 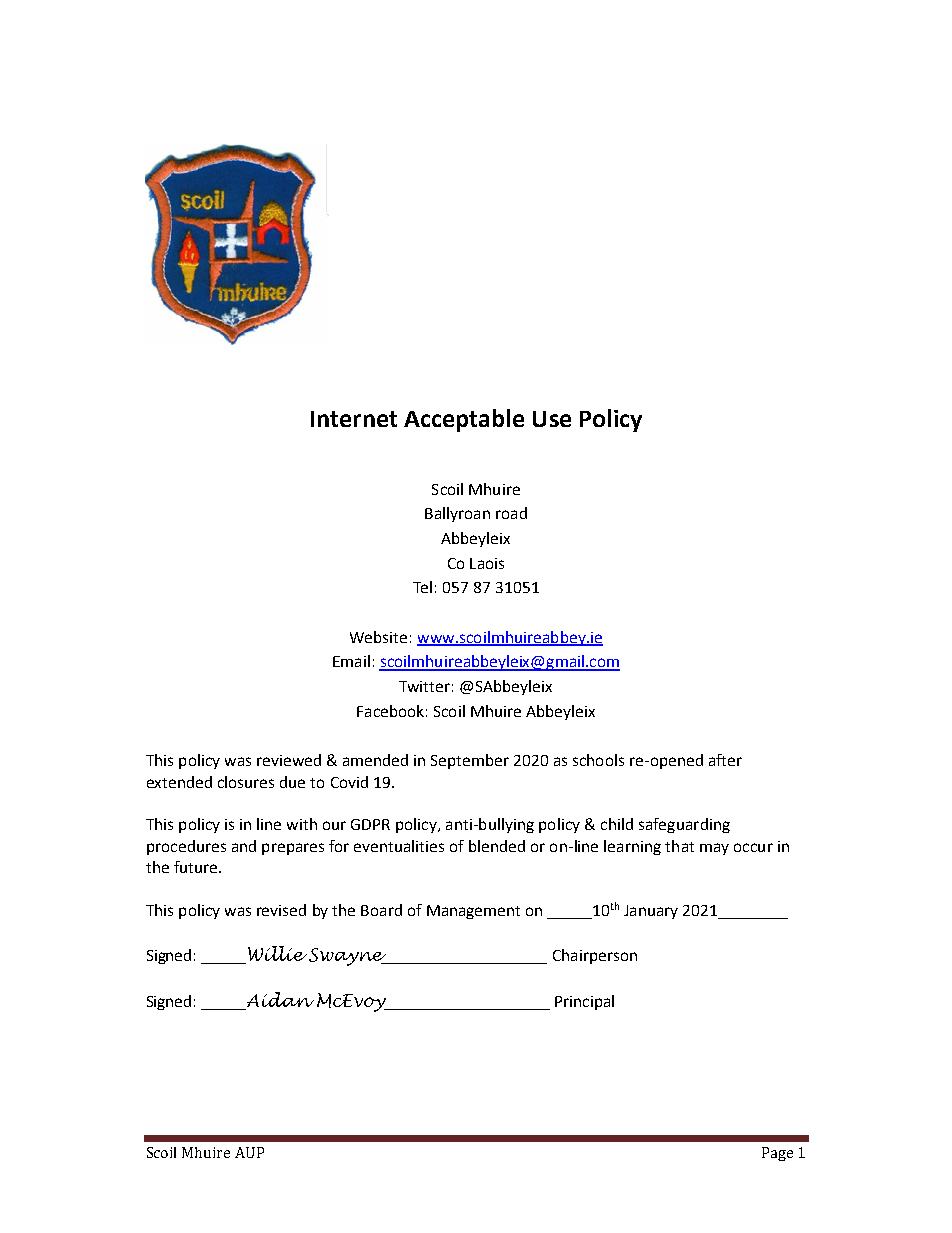 What do you see at coordinates (354, 419) in the page?
I see `Internet` at bounding box center [354, 419].
